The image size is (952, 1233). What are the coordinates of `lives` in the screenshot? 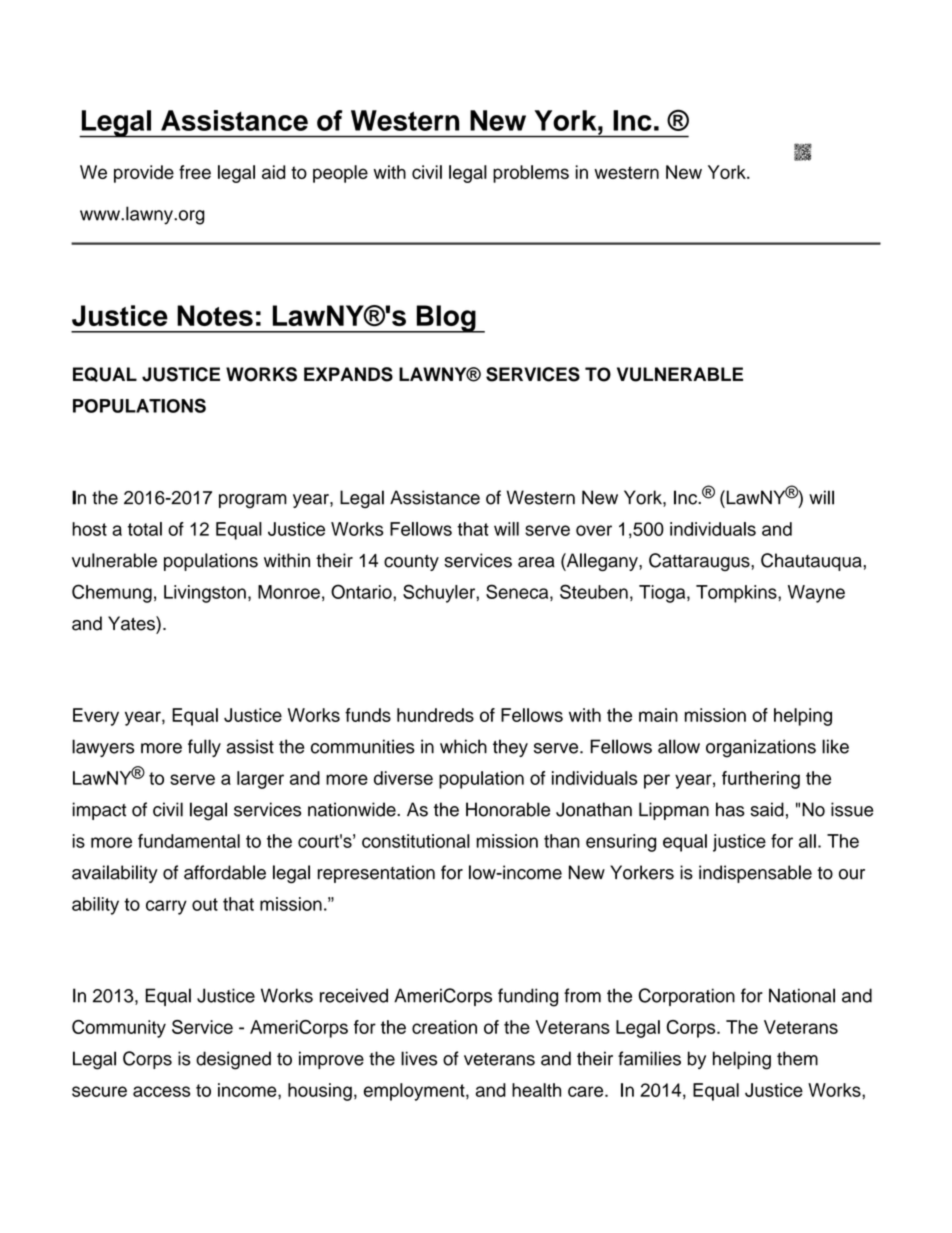 It's located at (419, 1058).
